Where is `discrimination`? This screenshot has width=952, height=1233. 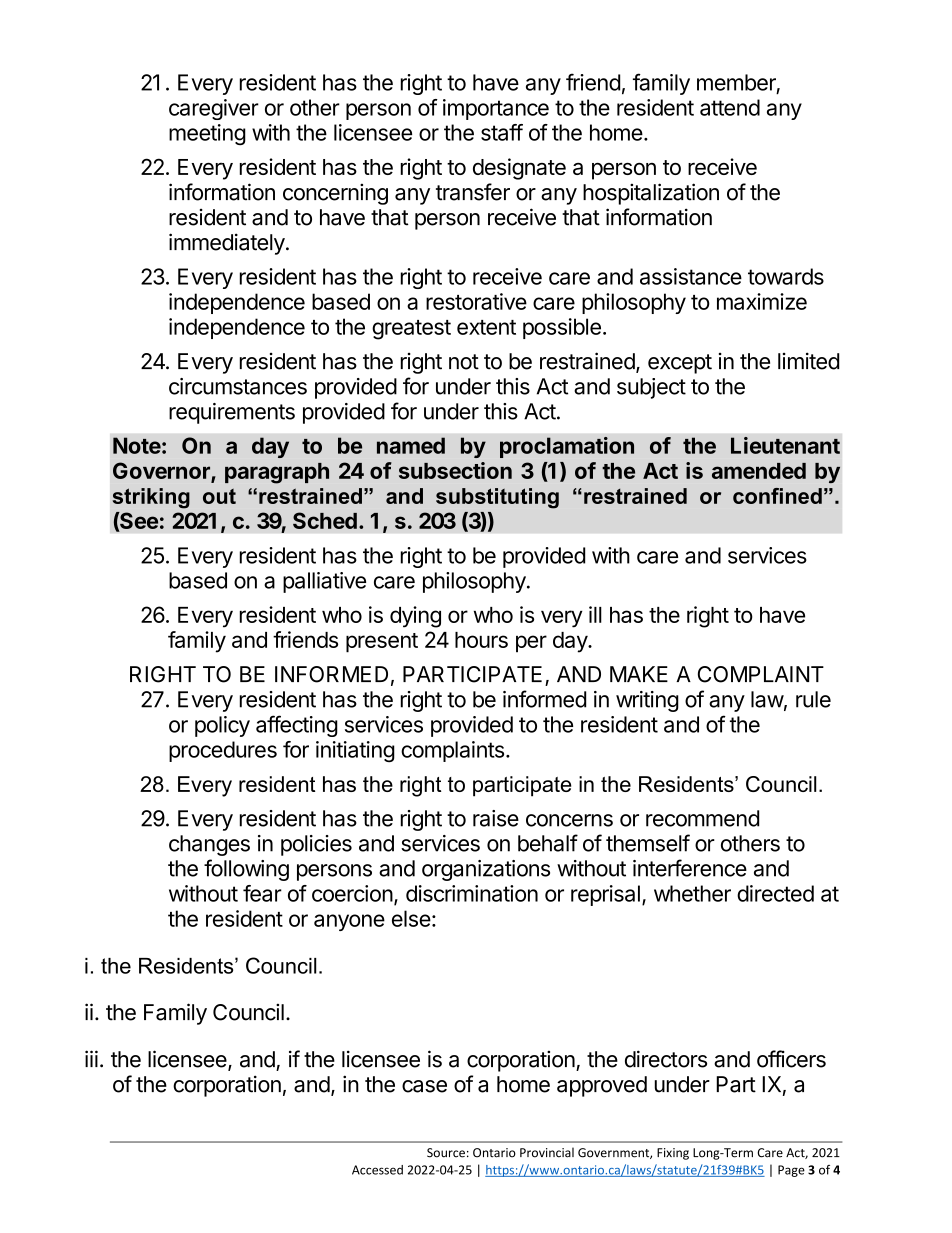
discrimination is located at coordinates (472, 893).
